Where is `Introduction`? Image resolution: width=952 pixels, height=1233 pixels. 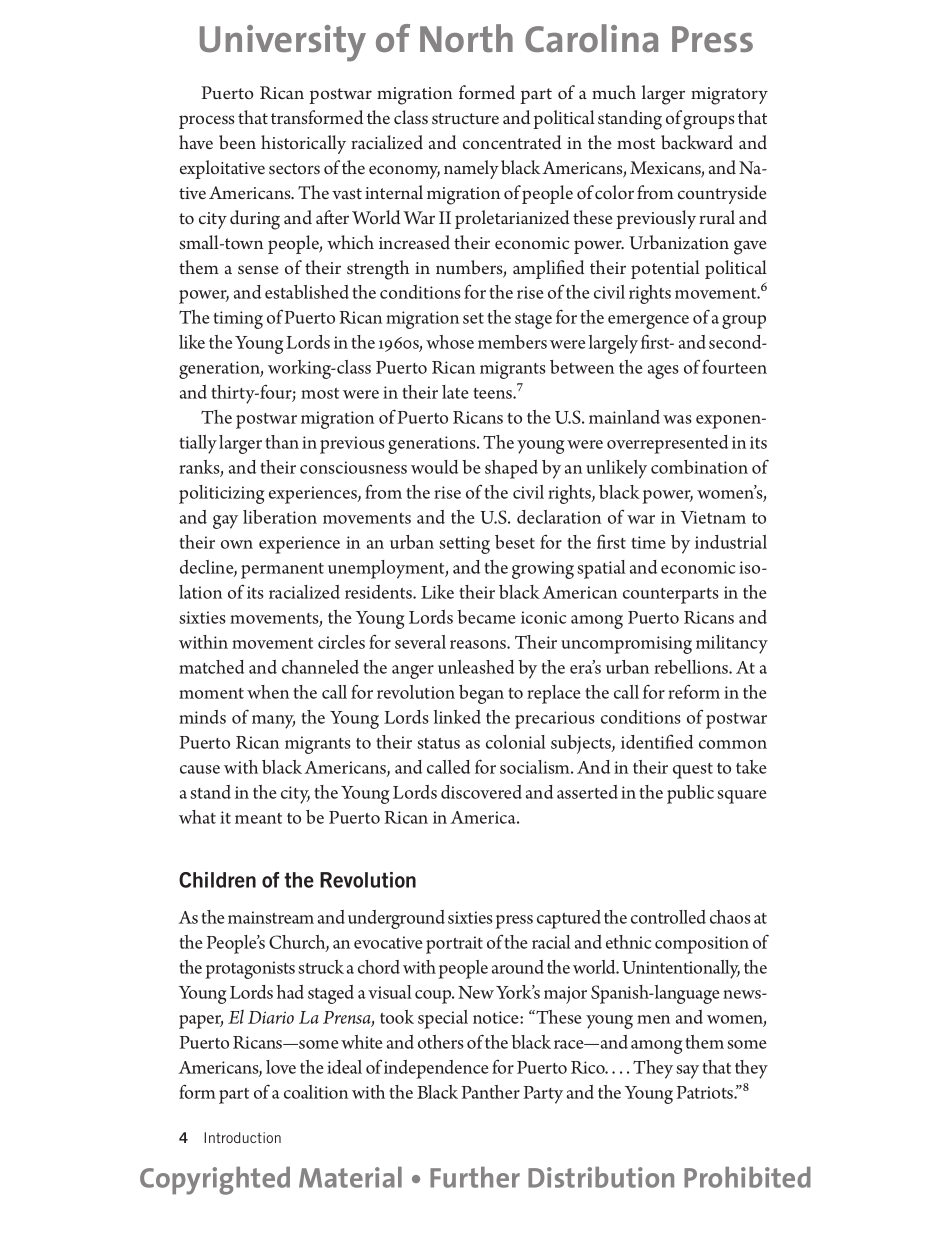 Introduction is located at coordinates (242, 1137).
